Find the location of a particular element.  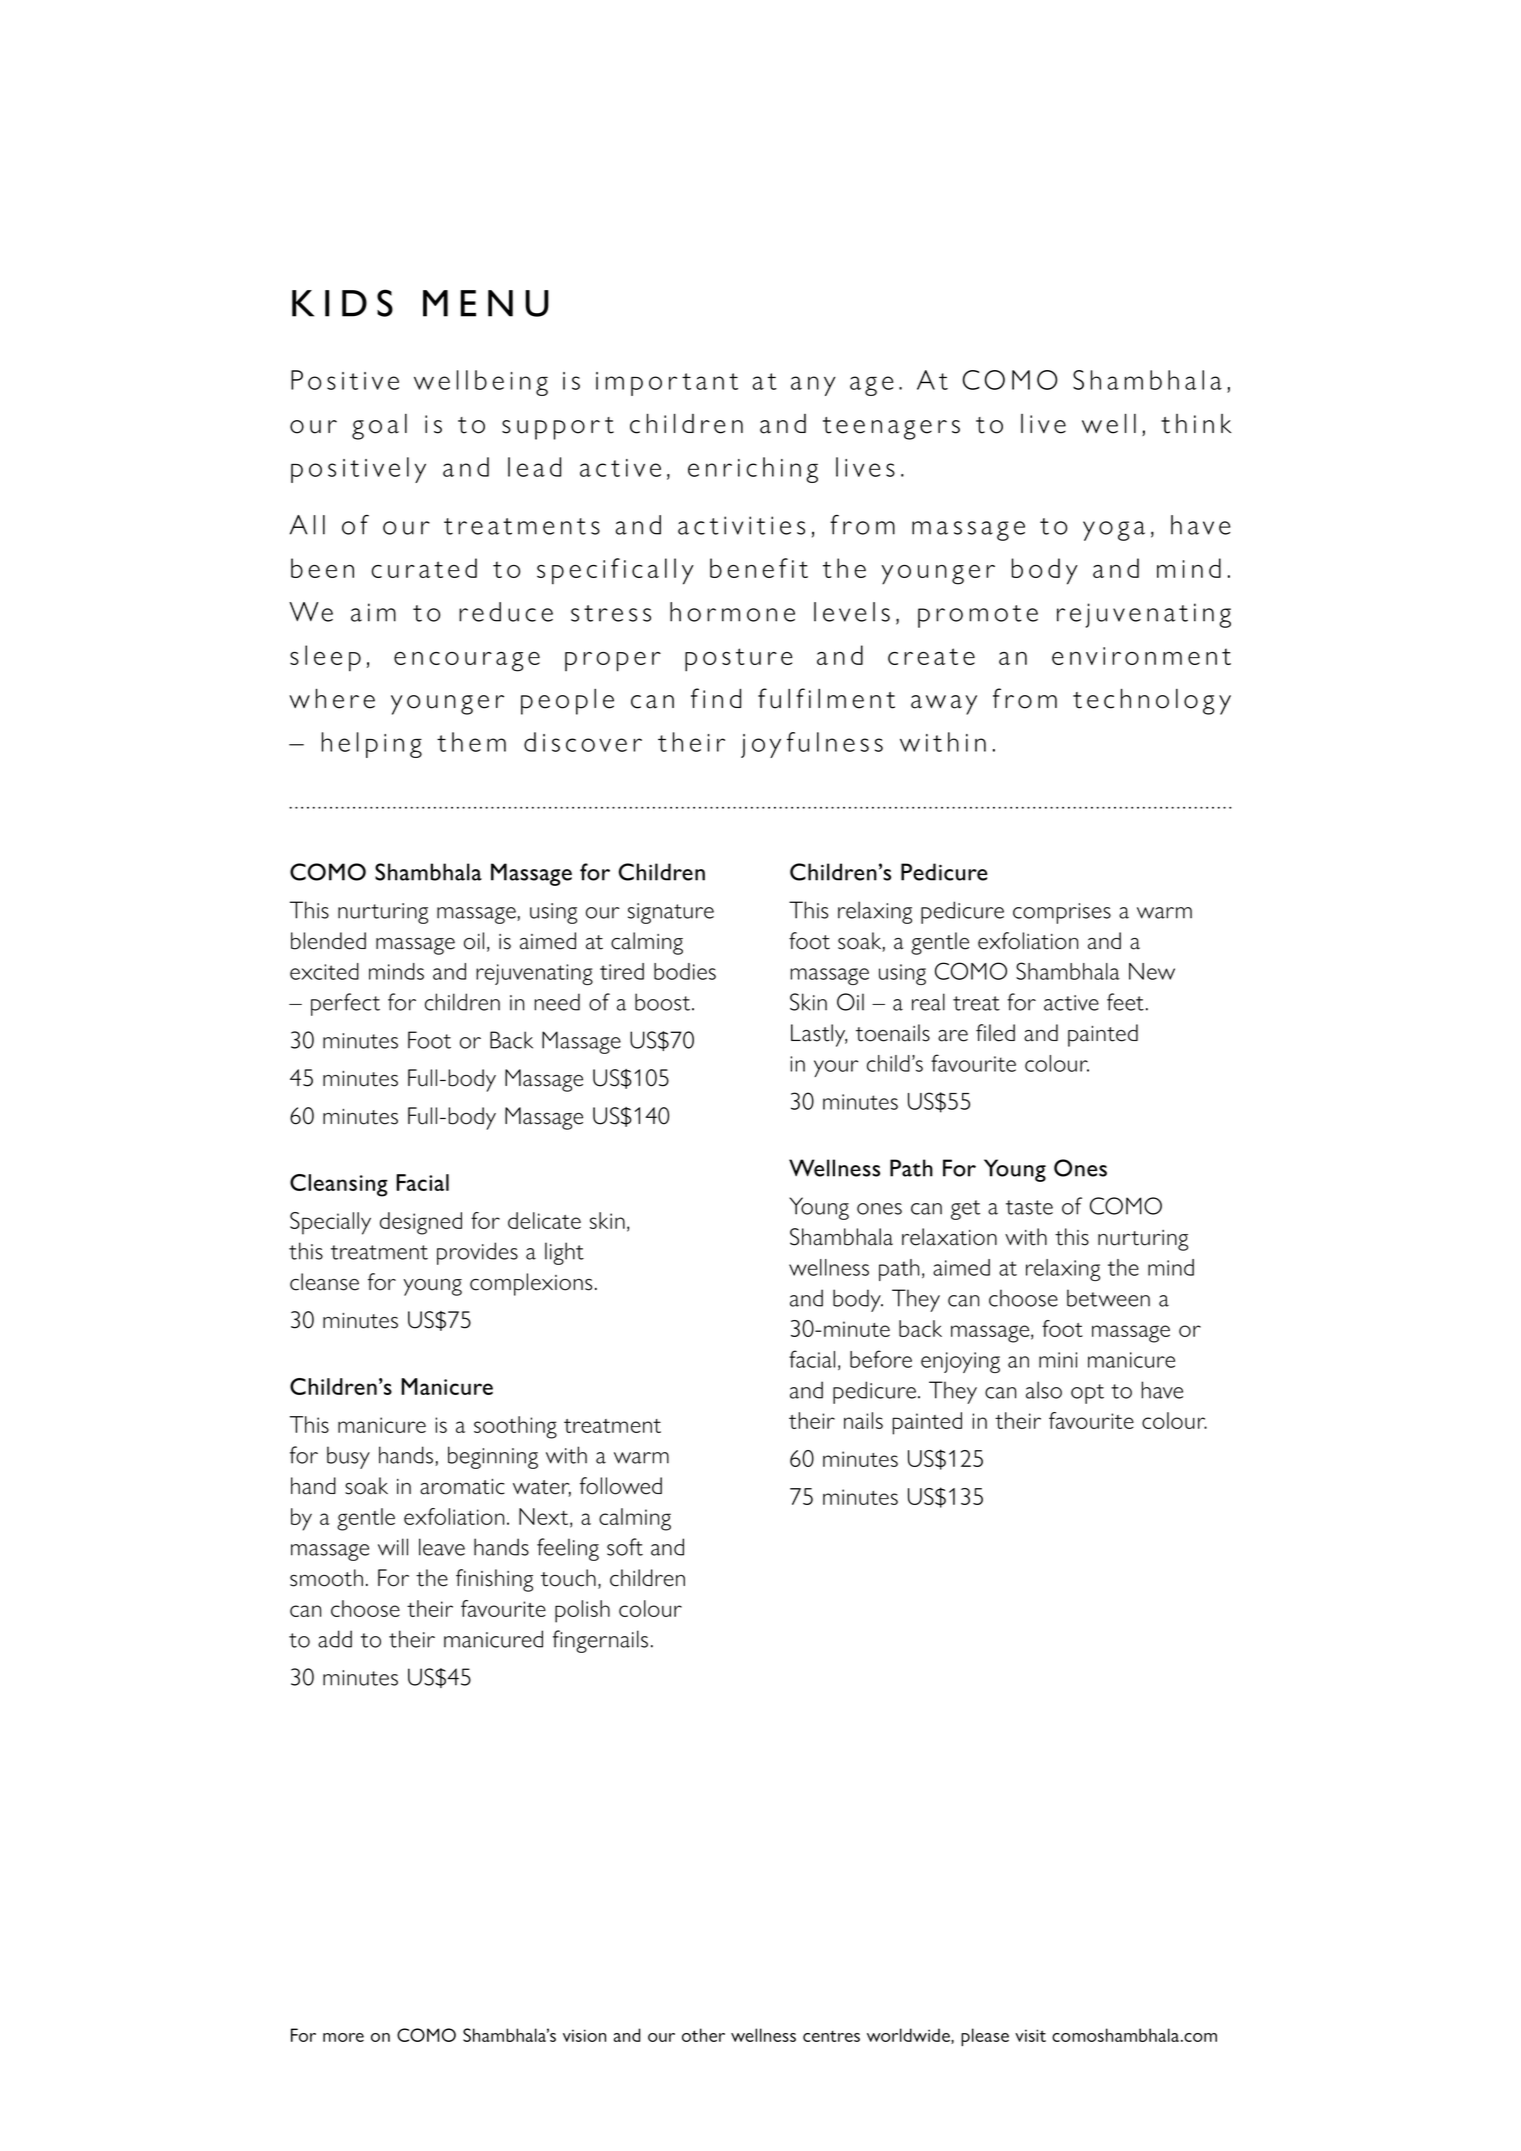

discover is located at coordinates (583, 742).
